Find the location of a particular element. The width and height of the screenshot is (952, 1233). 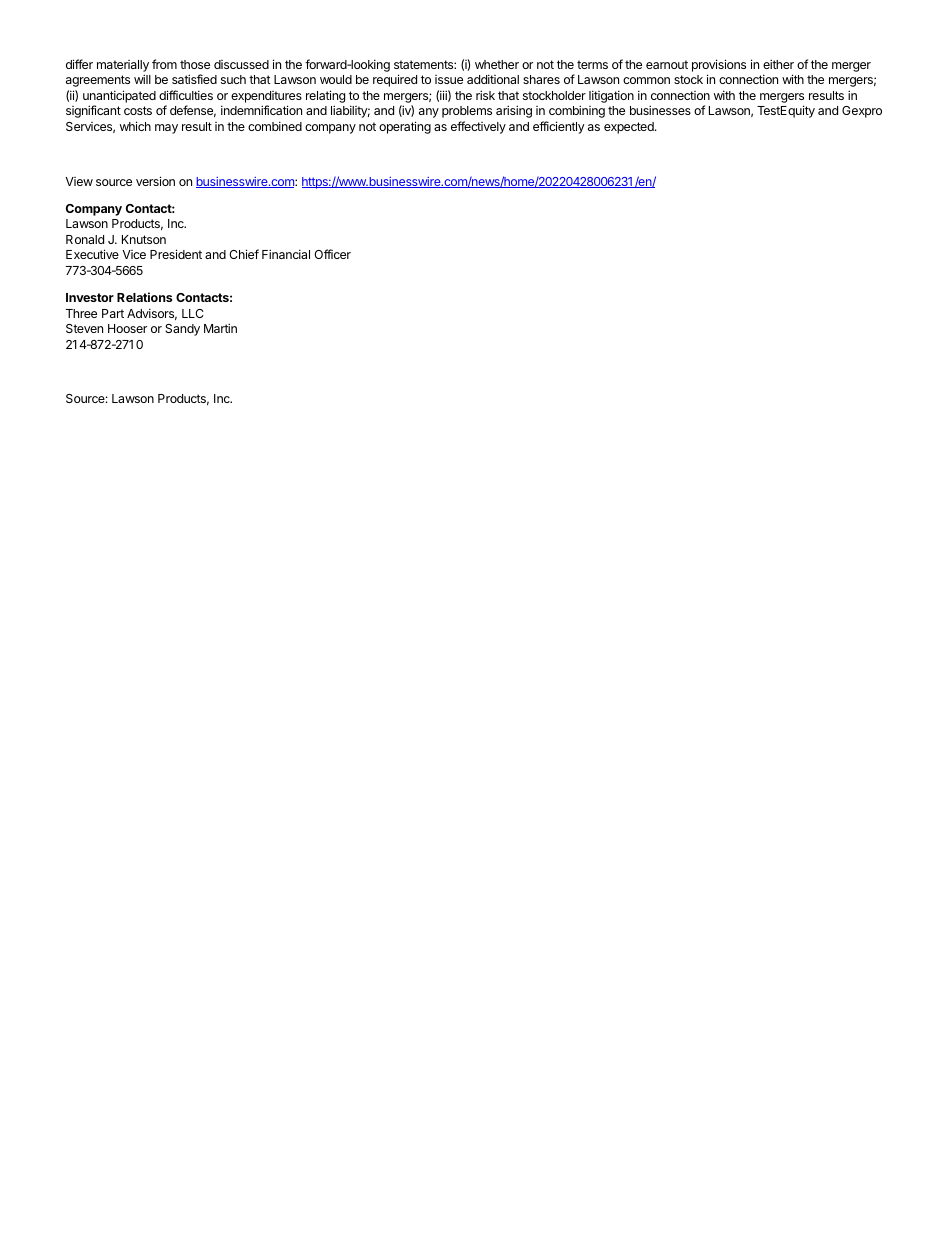

from is located at coordinates (164, 64).
